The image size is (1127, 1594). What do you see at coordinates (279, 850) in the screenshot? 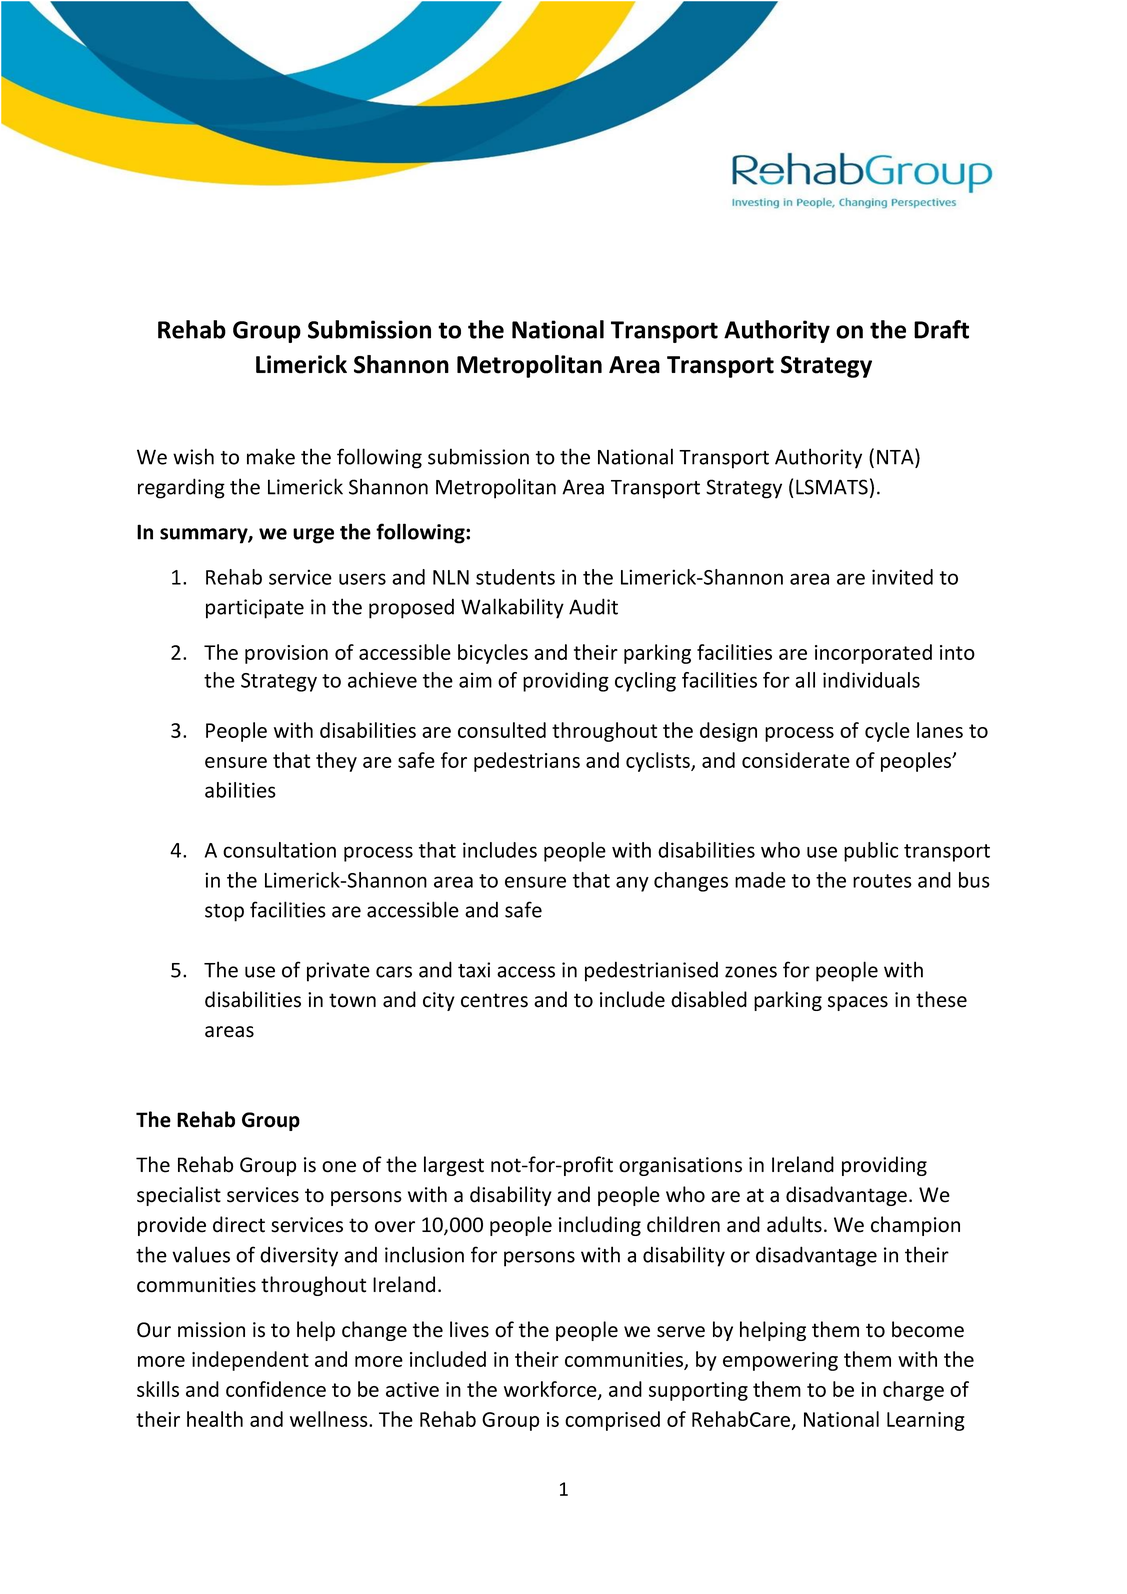
I see `consultation` at bounding box center [279, 850].
